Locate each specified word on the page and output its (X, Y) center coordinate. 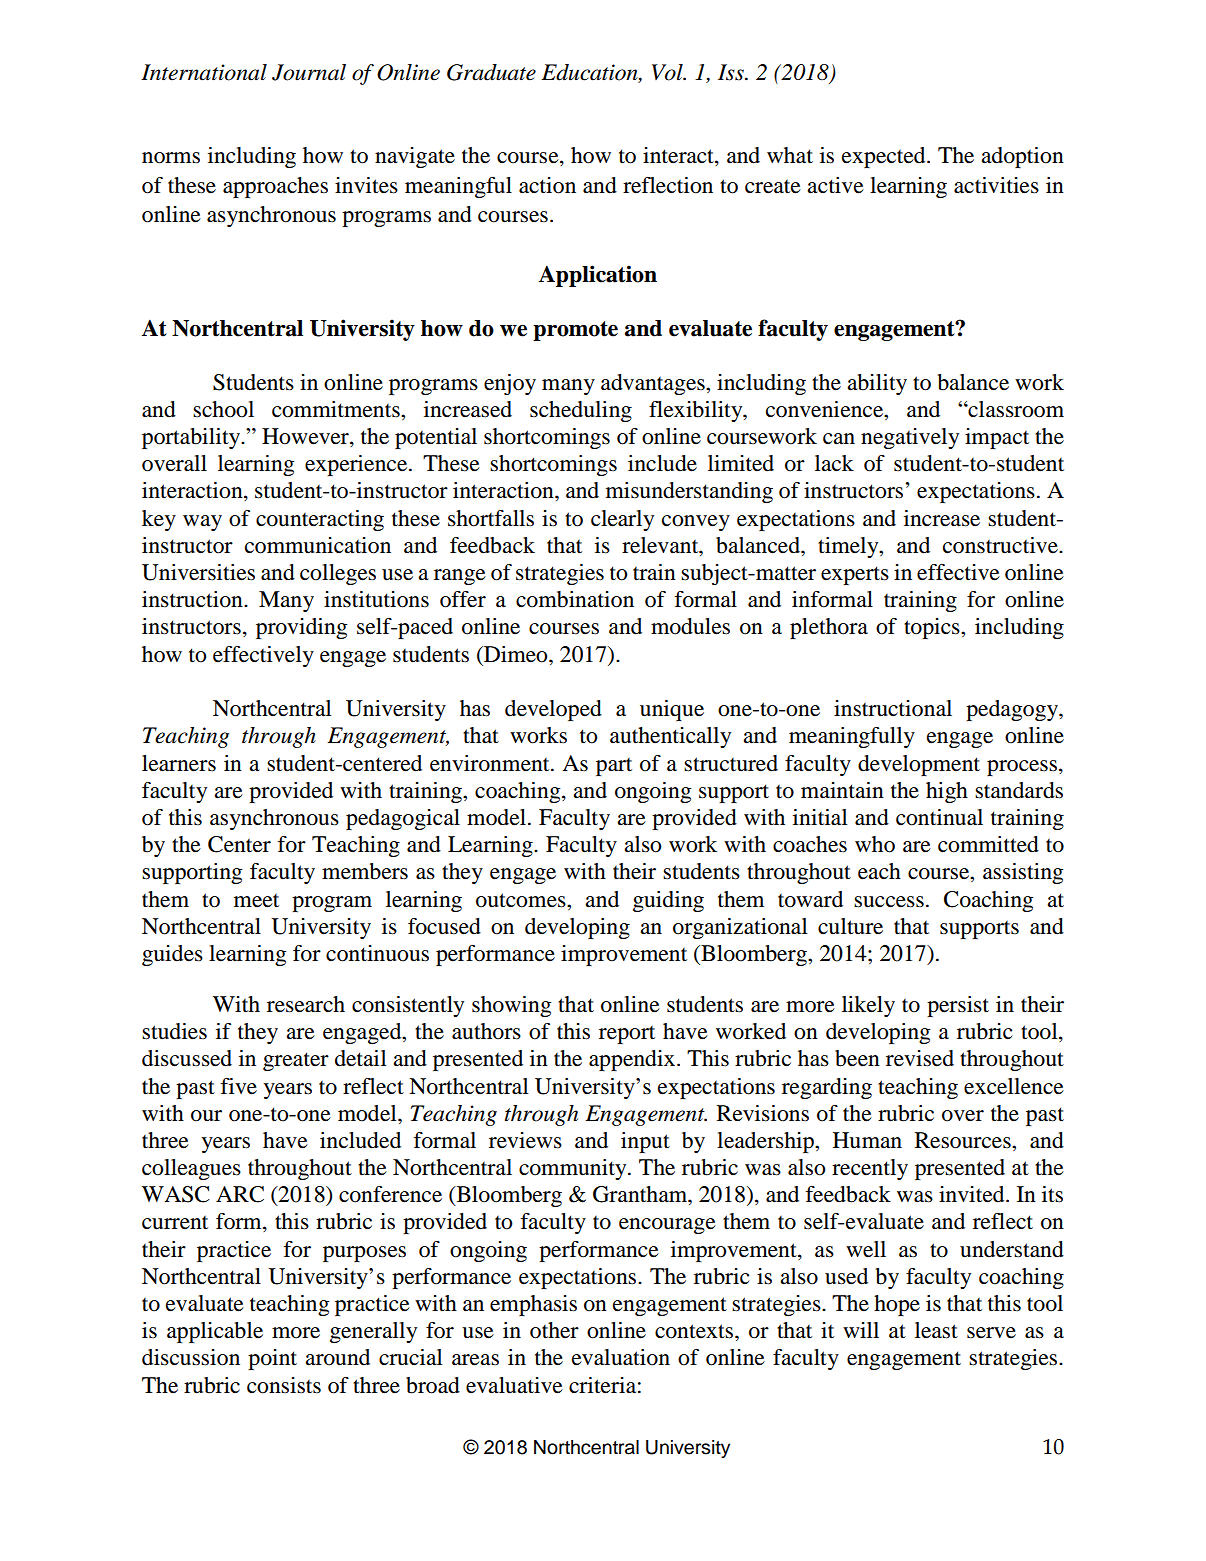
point (272, 1359)
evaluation (621, 1357)
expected (885, 157)
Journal (309, 72)
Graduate (491, 72)
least (936, 1330)
